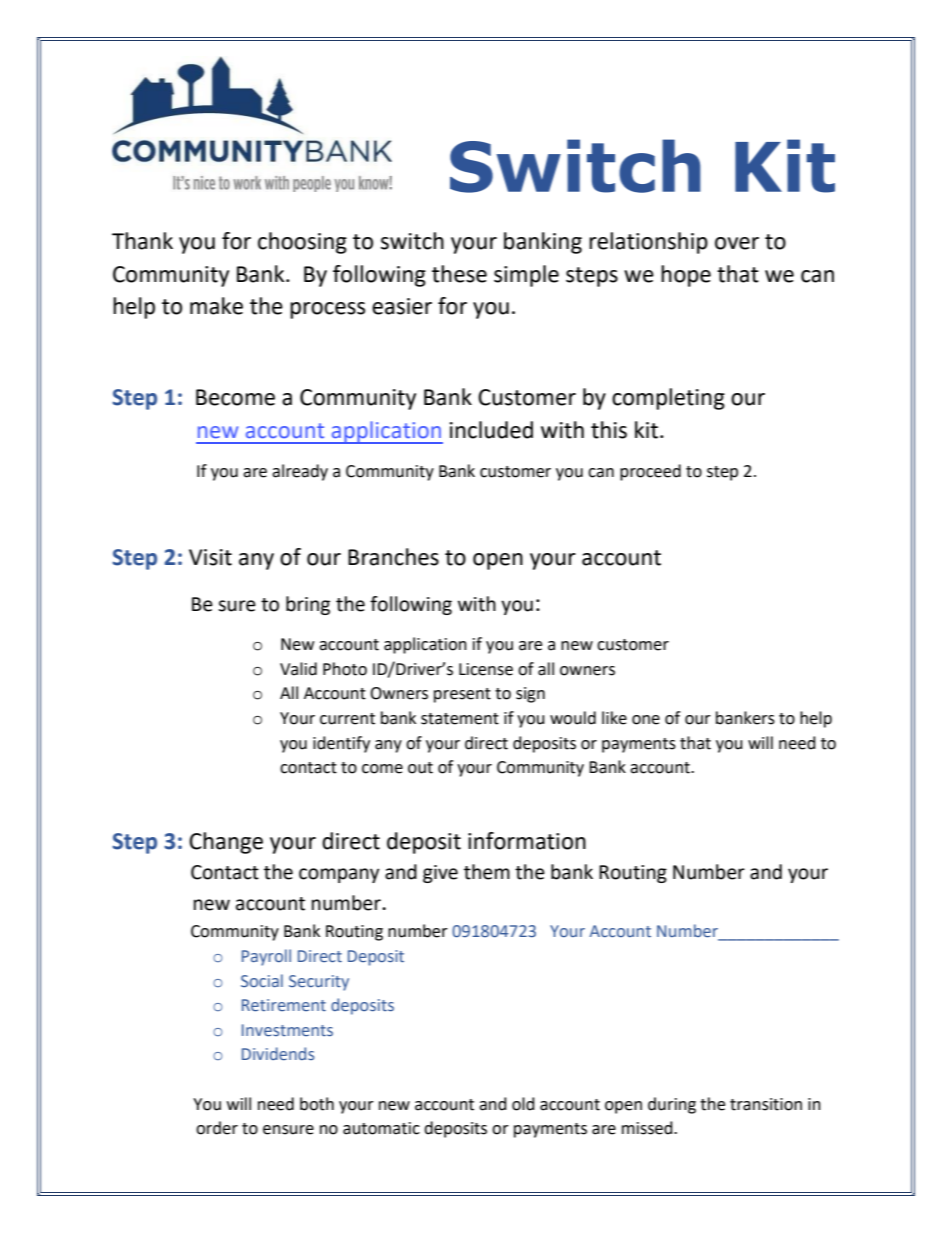  What do you see at coordinates (216, 306) in the screenshot?
I see `make` at bounding box center [216, 306].
